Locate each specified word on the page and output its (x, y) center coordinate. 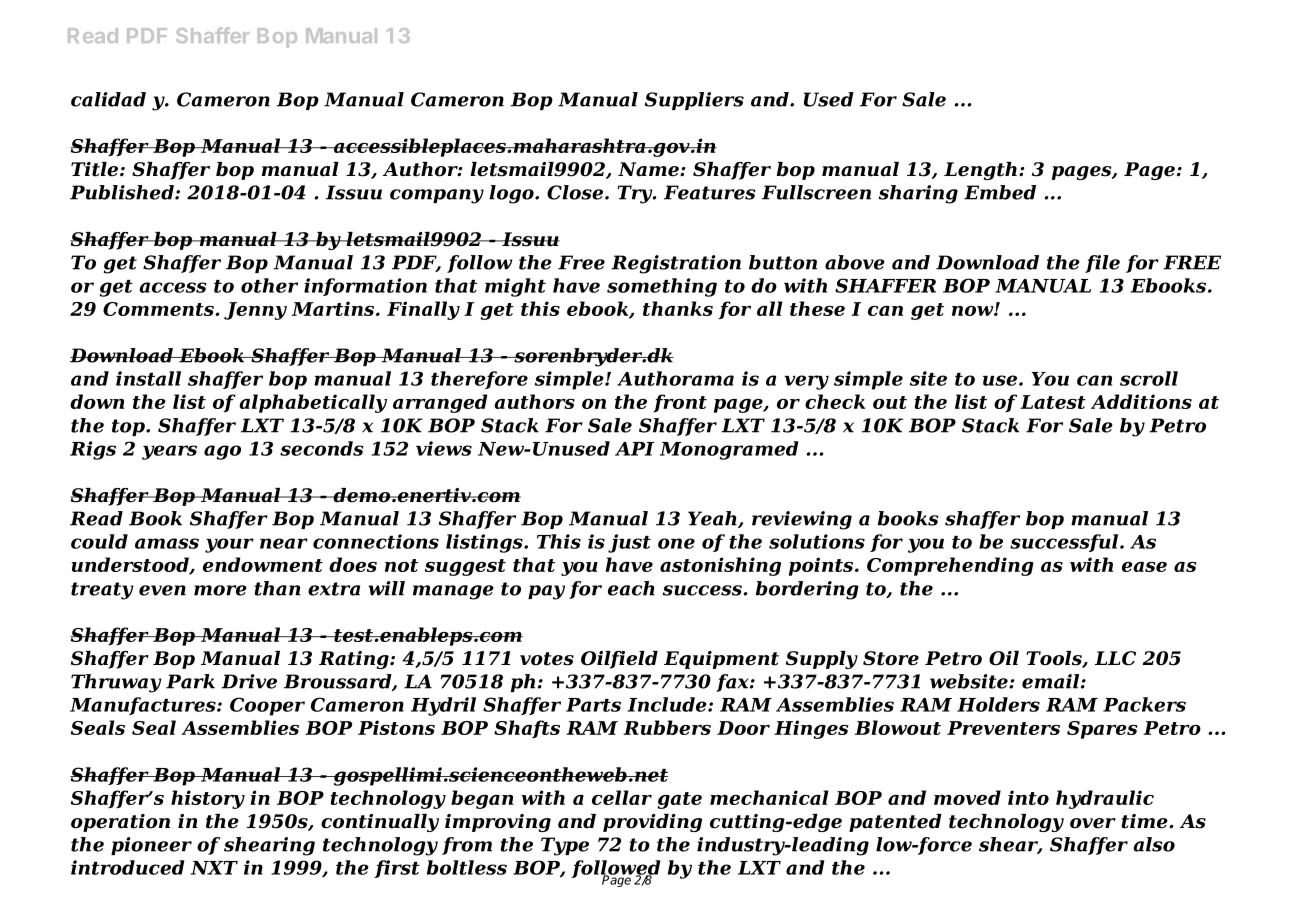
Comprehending (950, 566)
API (634, 449)
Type (565, 846)
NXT (214, 868)
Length (980, 171)
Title (96, 169)
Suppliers (694, 101)
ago (222, 452)
